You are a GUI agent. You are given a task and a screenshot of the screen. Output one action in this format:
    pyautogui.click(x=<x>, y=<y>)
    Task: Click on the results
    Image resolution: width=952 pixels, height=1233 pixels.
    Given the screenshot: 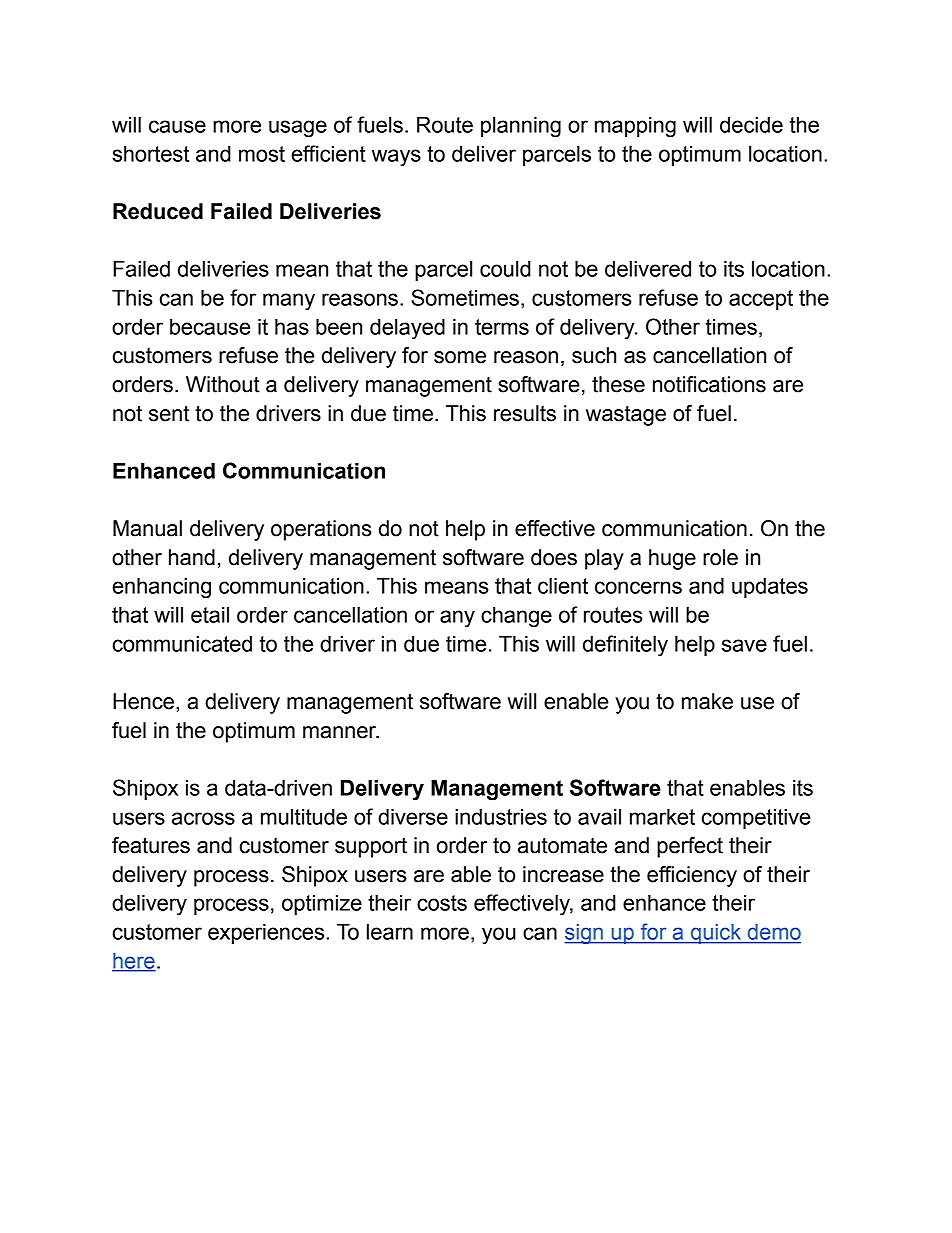 What is the action you would take?
    pyautogui.click(x=525, y=413)
